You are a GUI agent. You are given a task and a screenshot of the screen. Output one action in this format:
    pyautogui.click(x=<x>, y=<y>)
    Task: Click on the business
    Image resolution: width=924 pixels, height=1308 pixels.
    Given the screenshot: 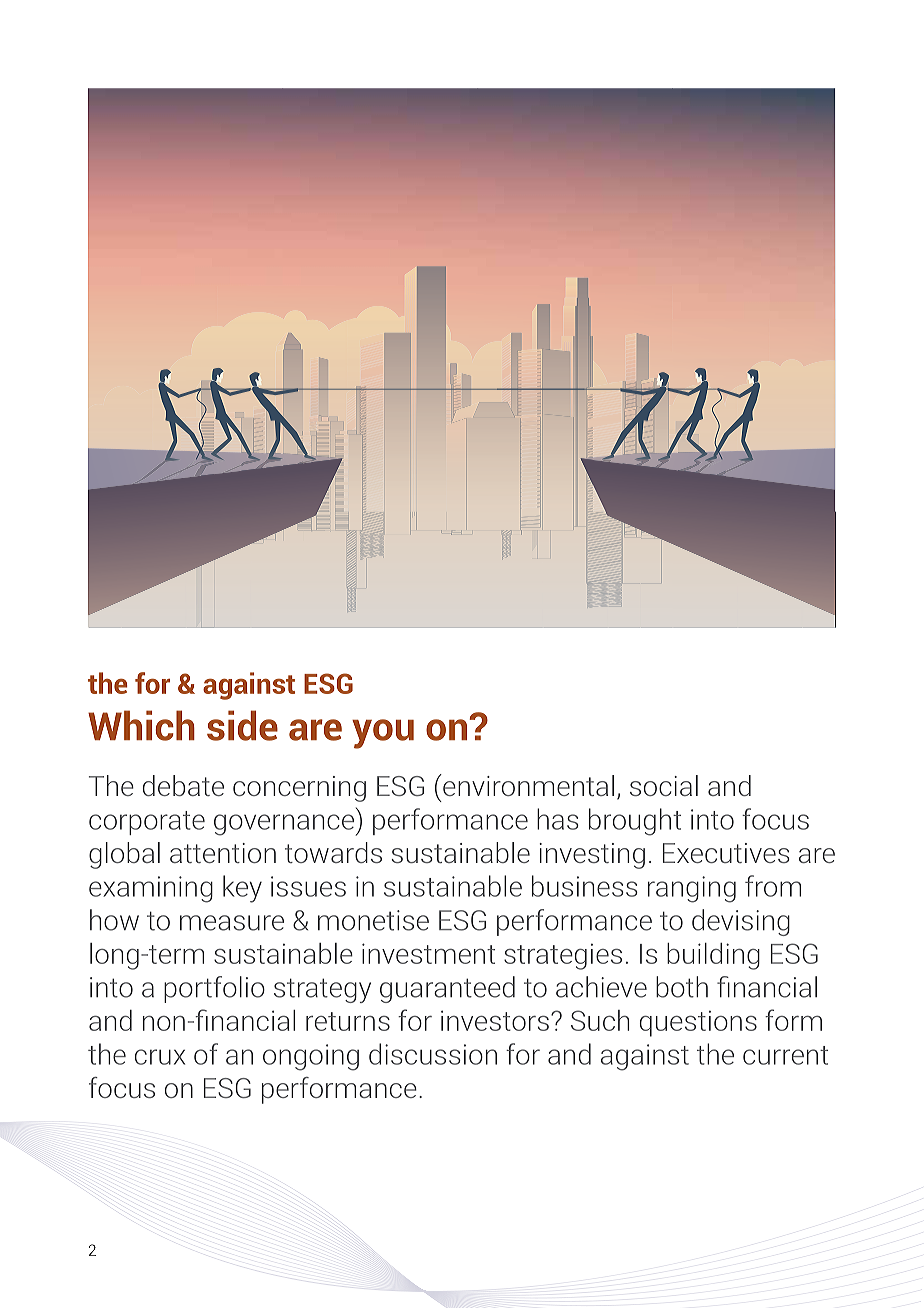 What is the action you would take?
    pyautogui.click(x=585, y=886)
